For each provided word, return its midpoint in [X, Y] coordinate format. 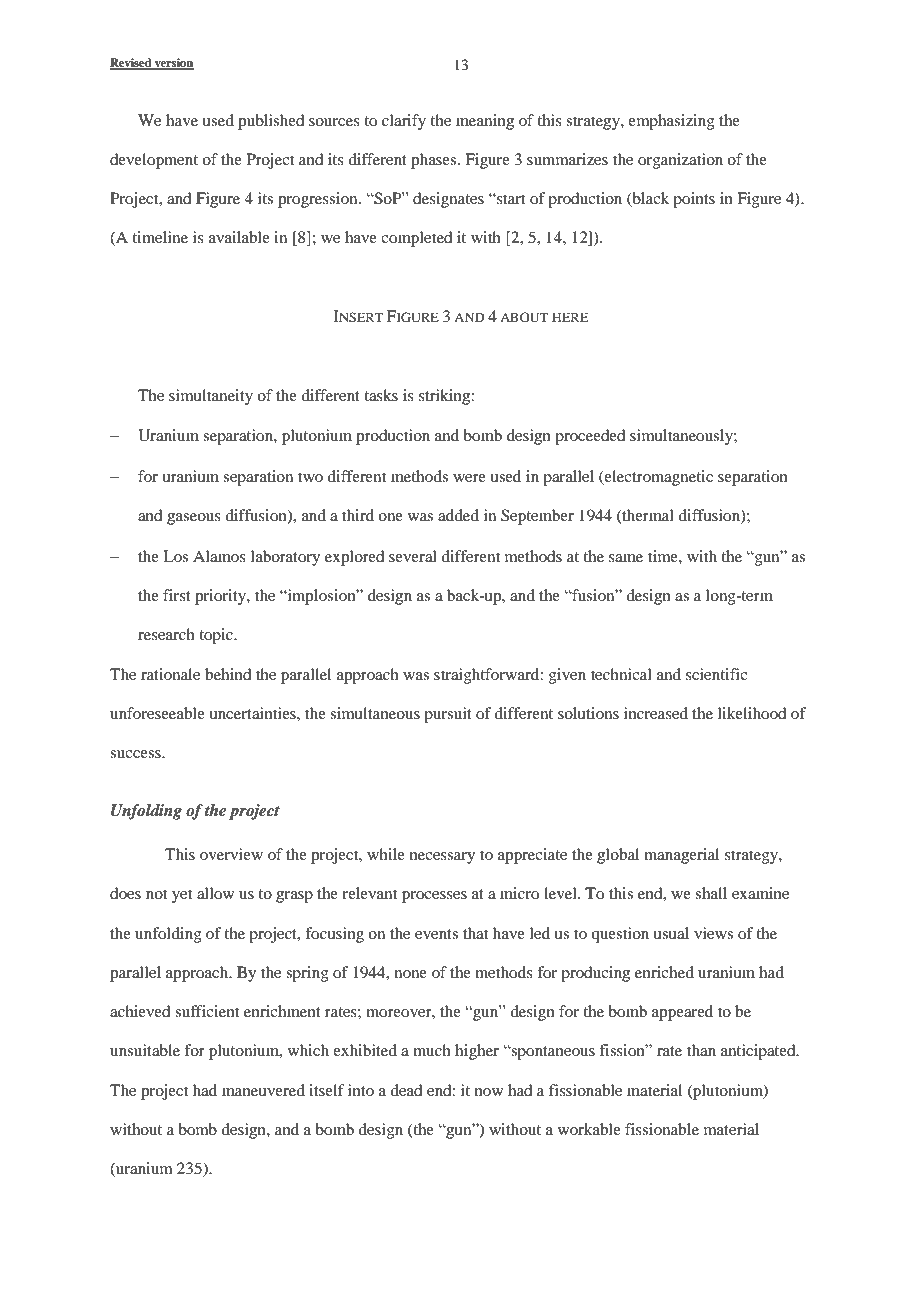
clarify [404, 122]
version [173, 64]
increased [656, 713]
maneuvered [263, 1090]
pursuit [448, 715]
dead [406, 1090]
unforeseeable [157, 713]
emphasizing [671, 122]
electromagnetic [658, 478]
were [469, 478]
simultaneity [211, 397]
